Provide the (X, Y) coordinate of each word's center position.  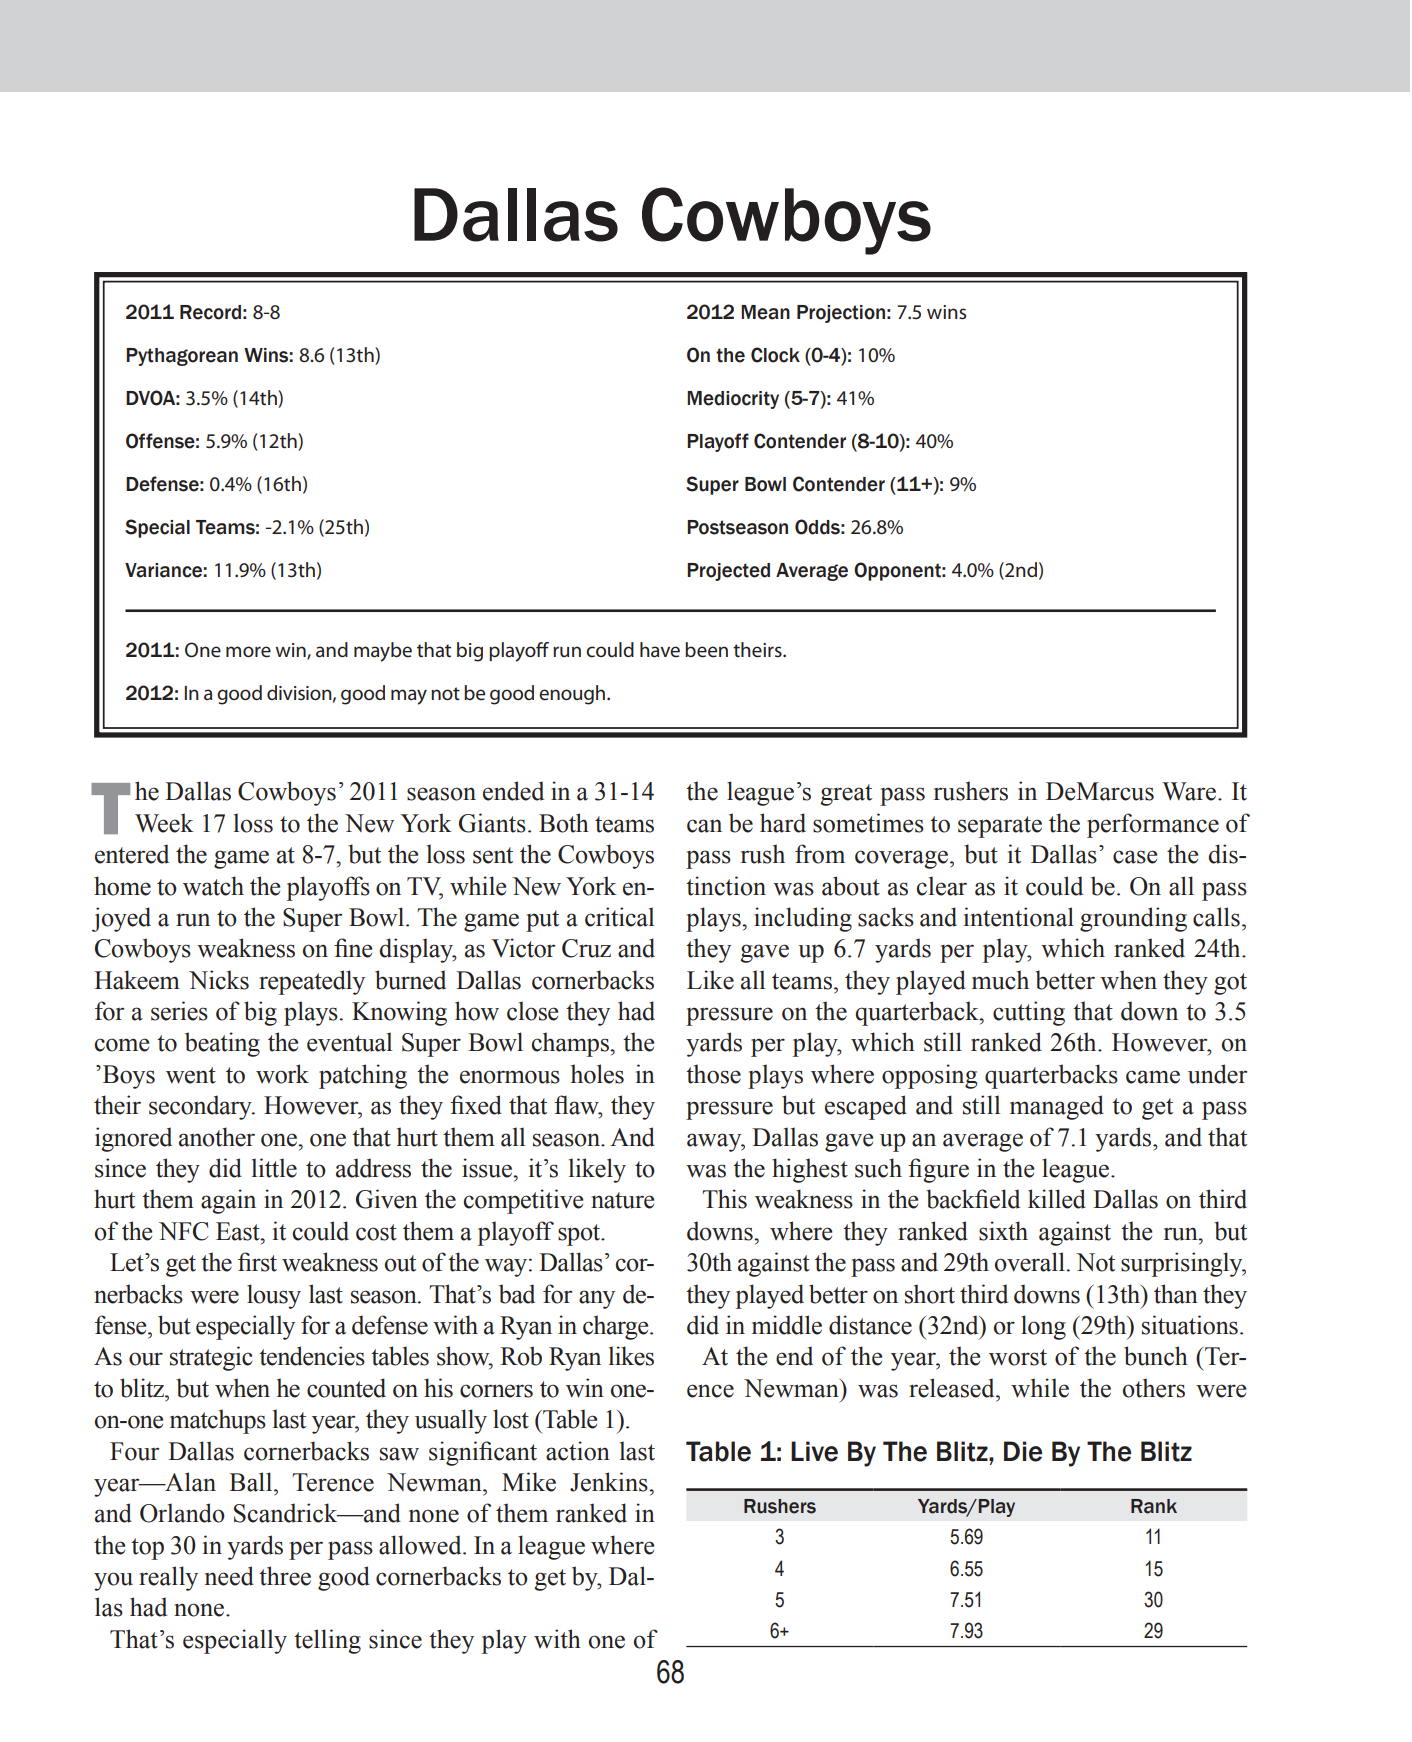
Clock (775, 355)
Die (1023, 1451)
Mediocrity (733, 400)
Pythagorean (182, 357)
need (229, 1576)
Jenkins (610, 1482)
